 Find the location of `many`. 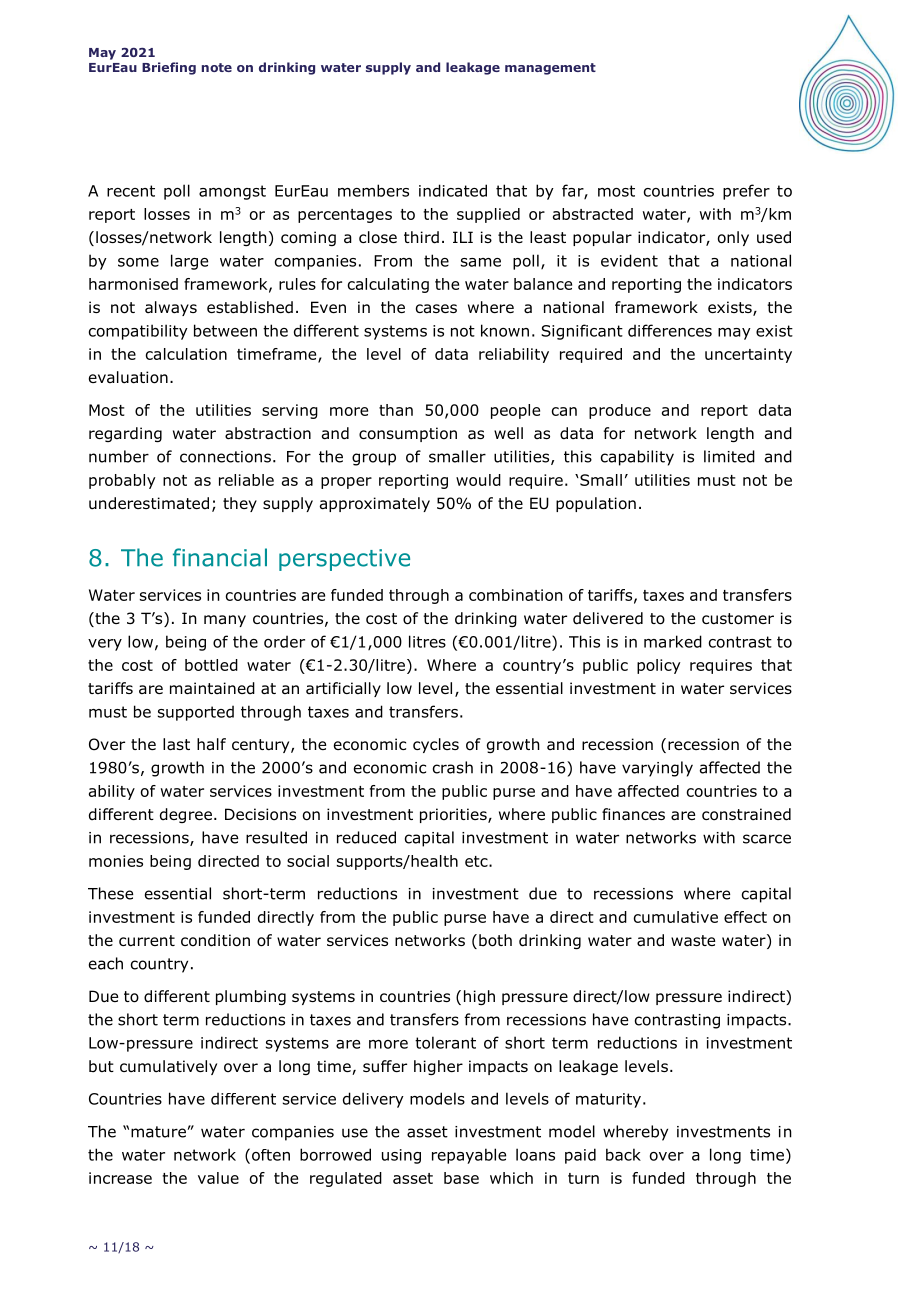

many is located at coordinates (225, 621).
